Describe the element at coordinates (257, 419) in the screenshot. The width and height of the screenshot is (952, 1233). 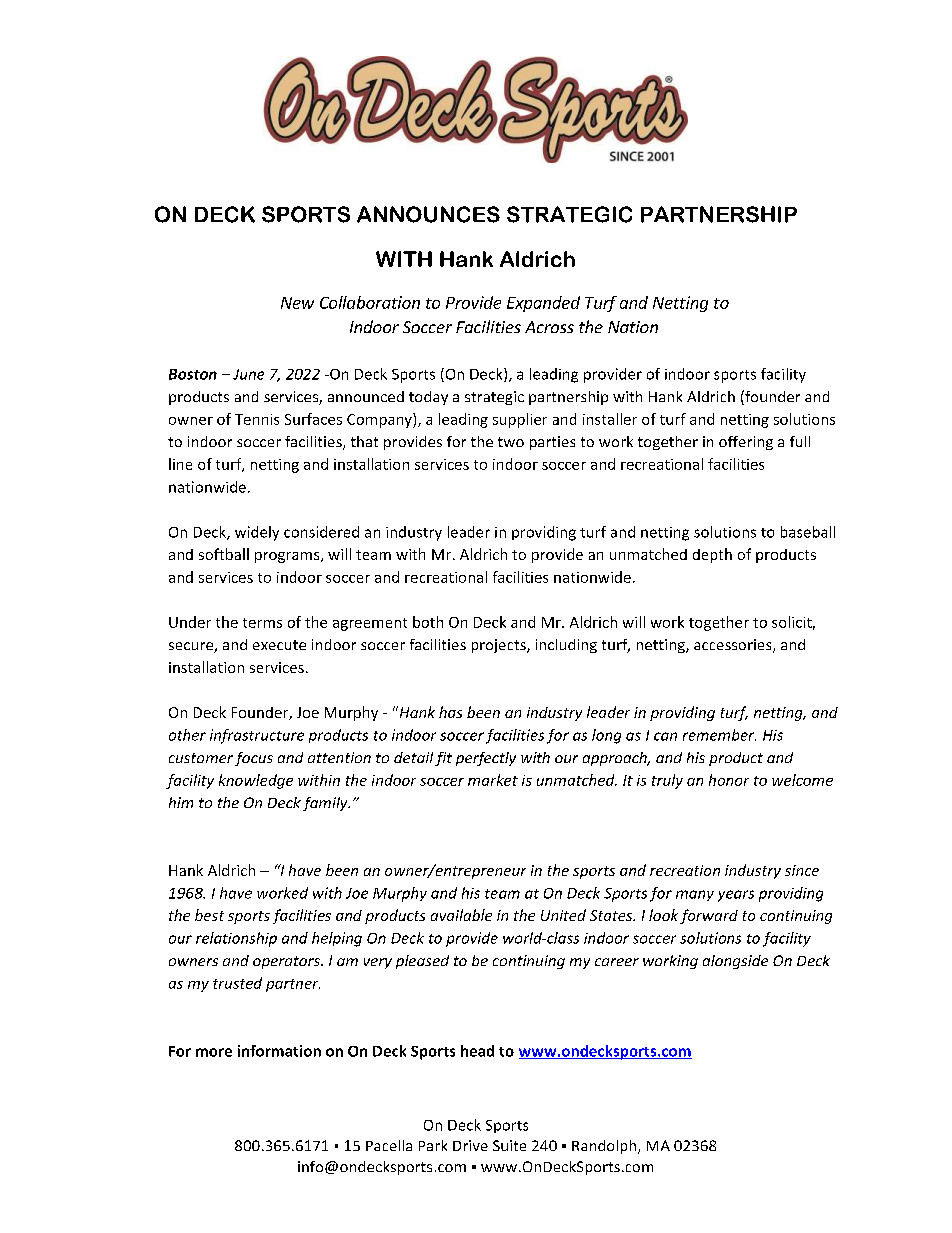
I see `Tennis` at that location.
